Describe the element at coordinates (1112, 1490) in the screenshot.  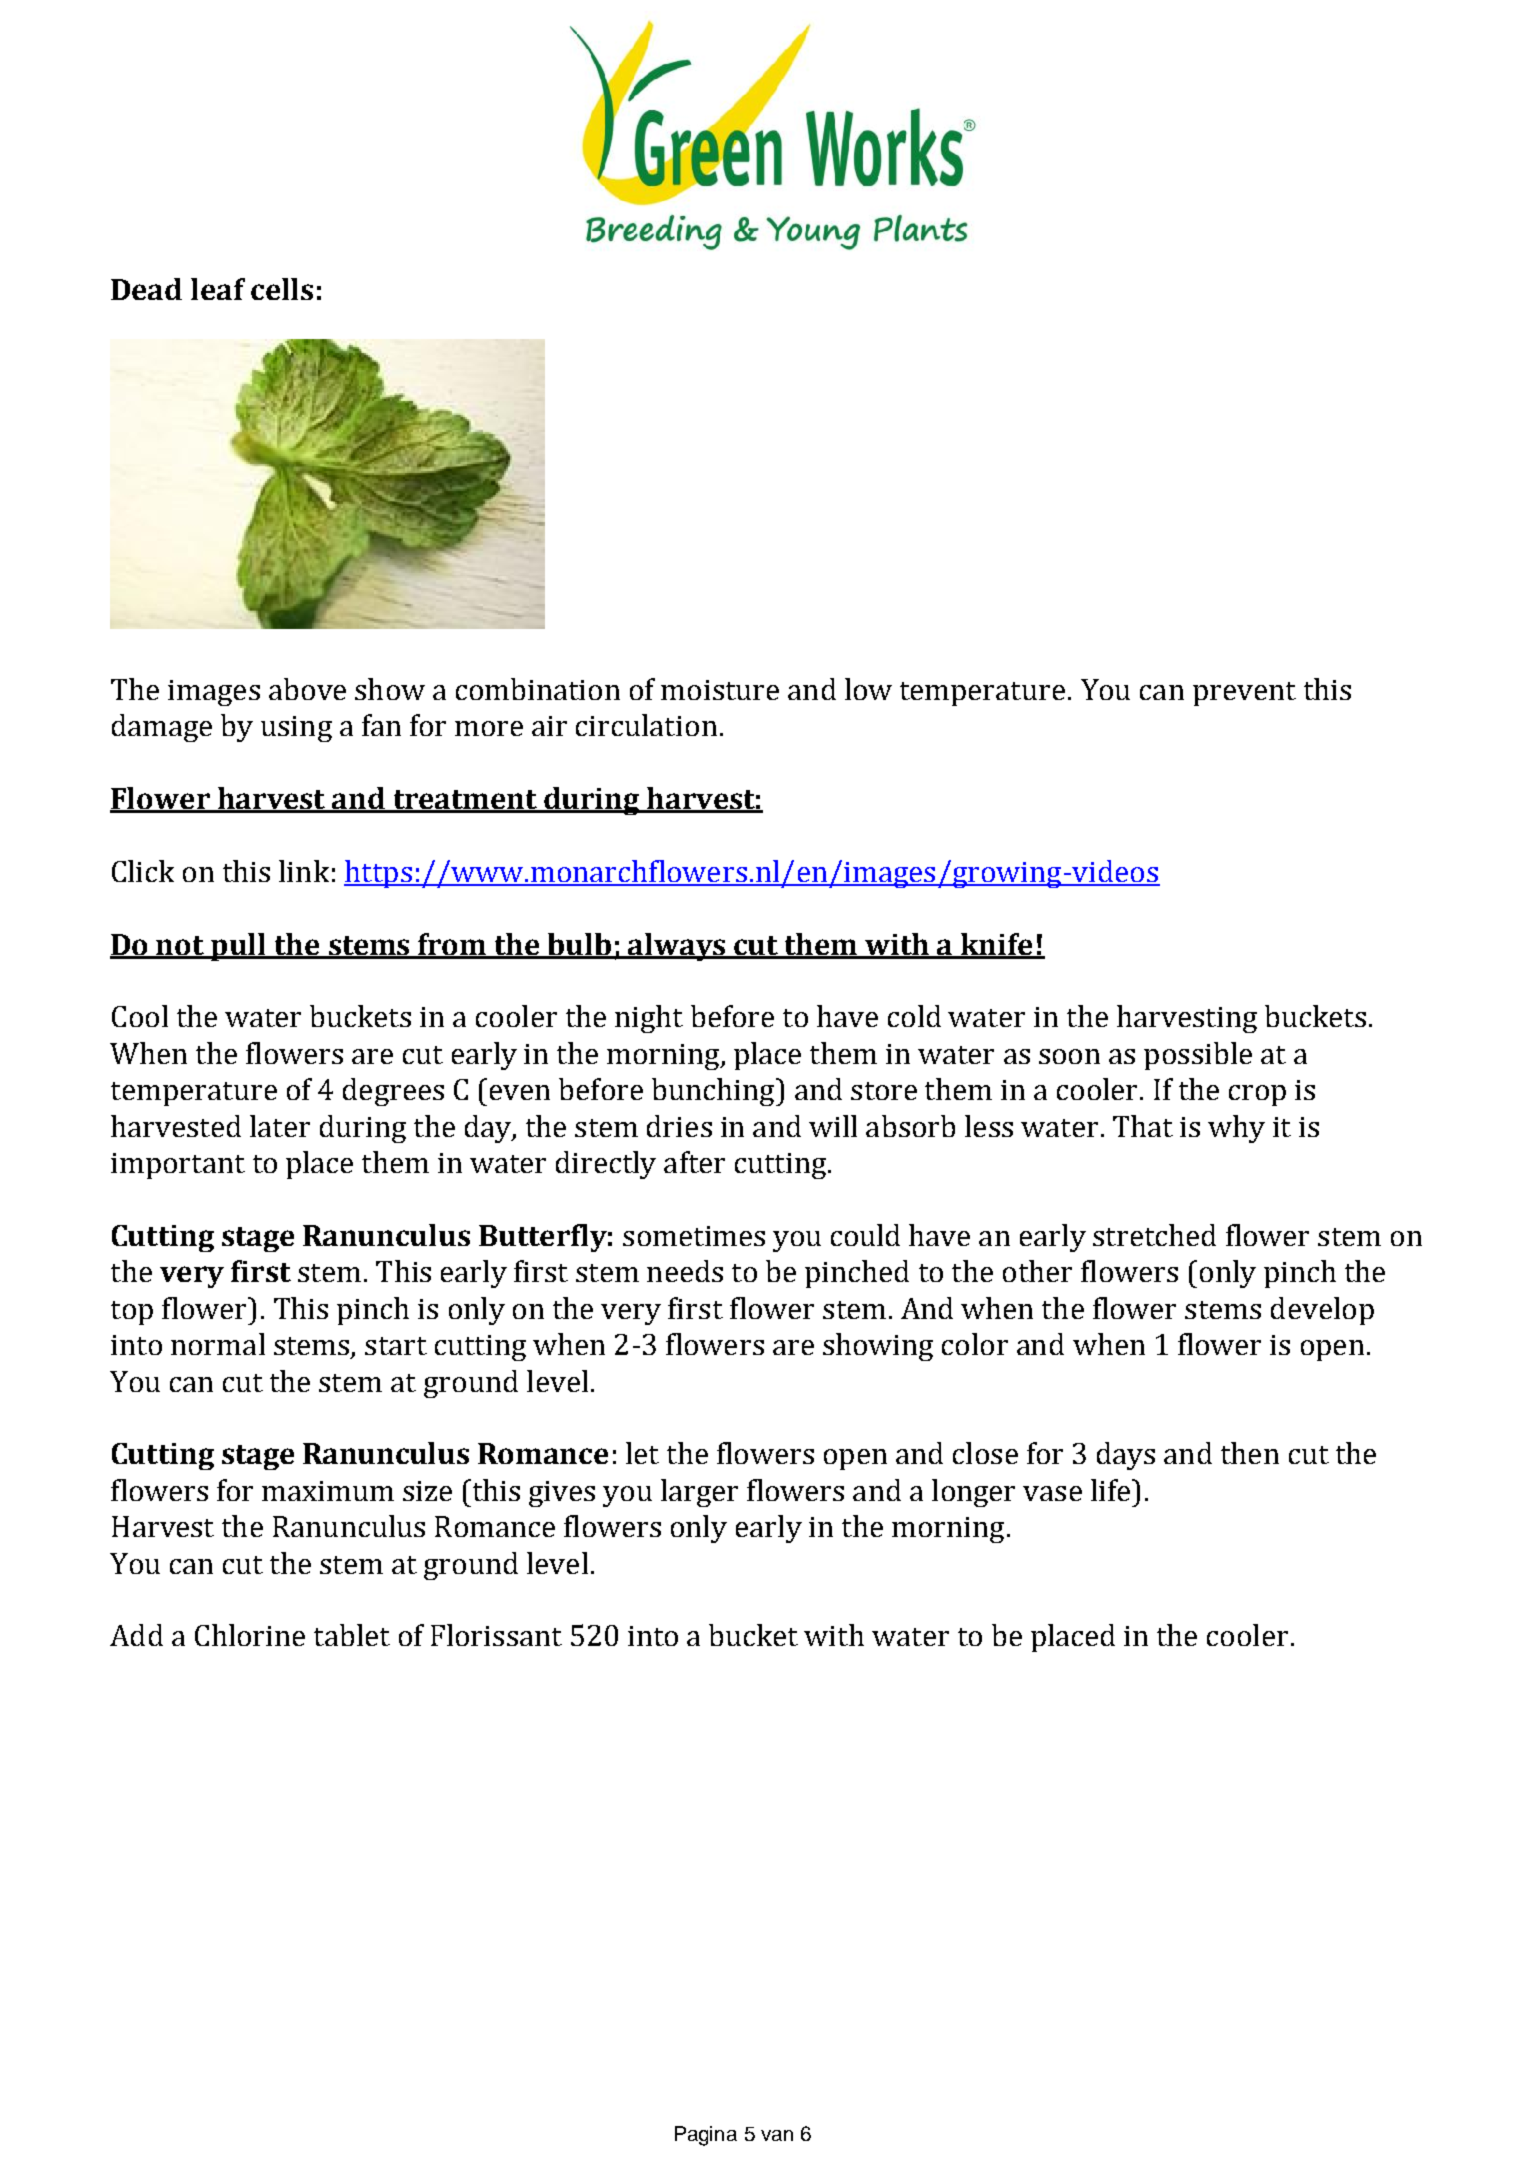
I see `life` at that location.
